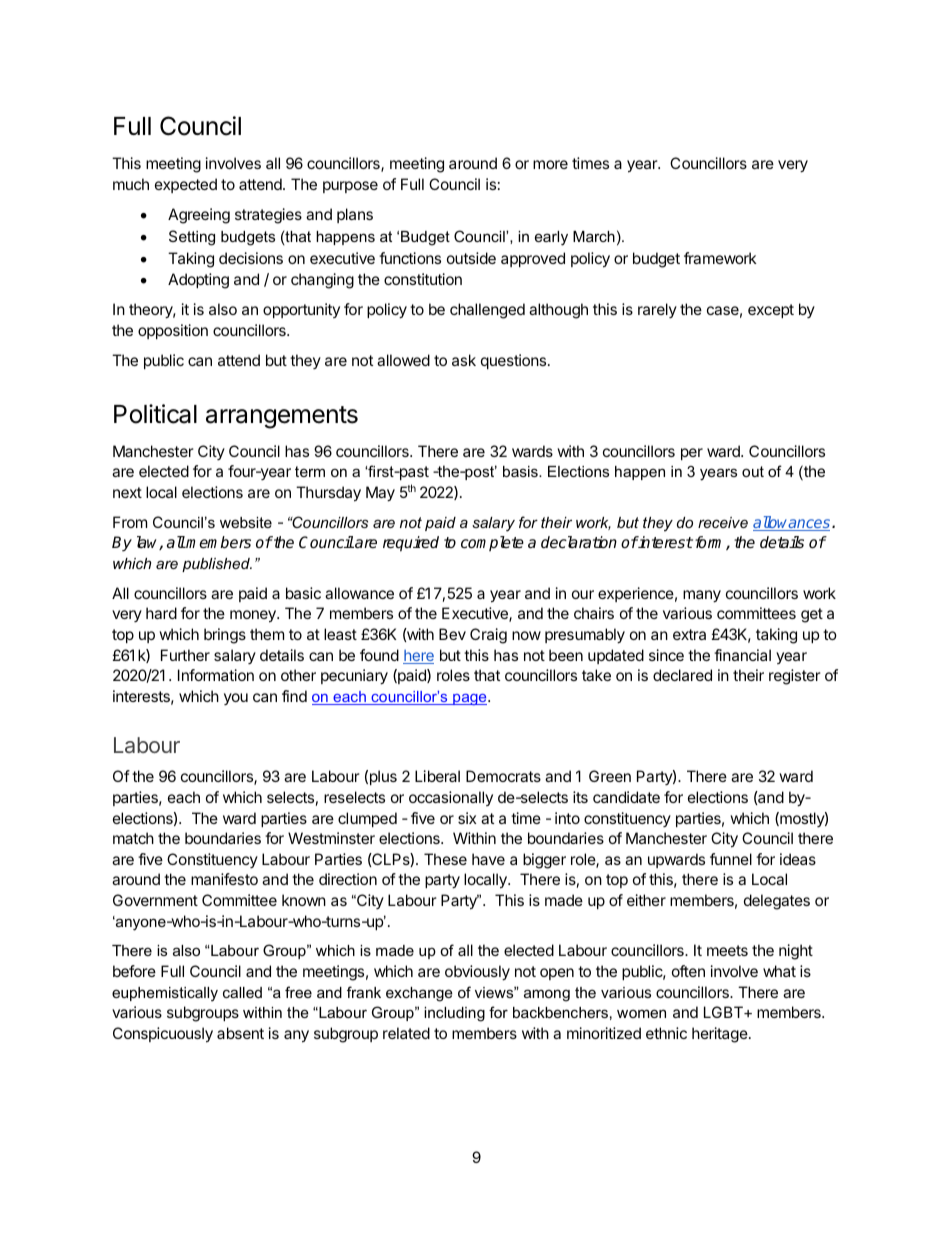 This image has width=952, height=1233. What do you see at coordinates (702, 596) in the image?
I see `many` at bounding box center [702, 596].
